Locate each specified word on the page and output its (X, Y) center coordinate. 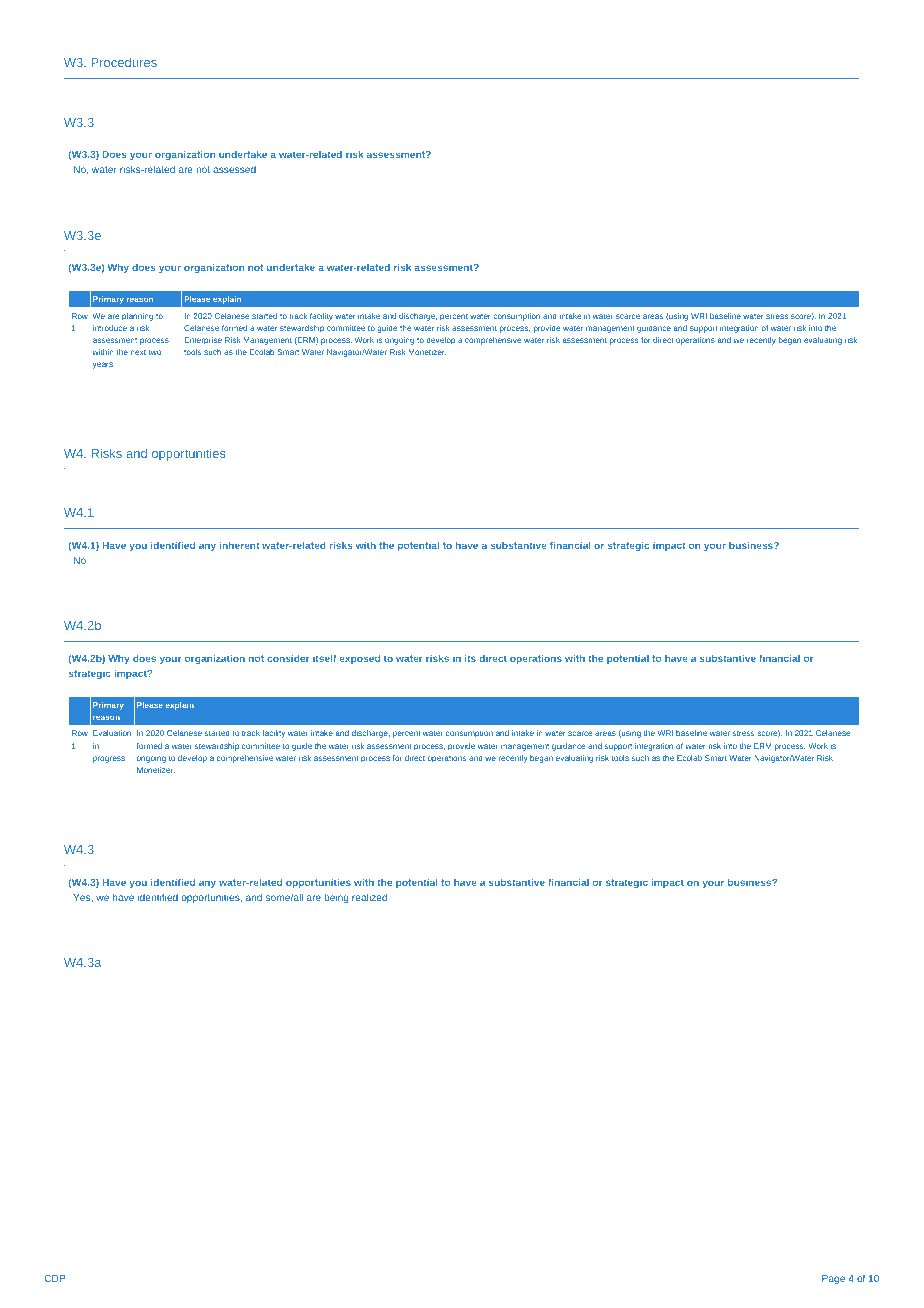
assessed (234, 169)
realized (369, 897)
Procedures (124, 62)
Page (833, 1279)
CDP (55, 1278)
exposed (360, 659)
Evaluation (112, 733)
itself (324, 658)
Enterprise (203, 341)
